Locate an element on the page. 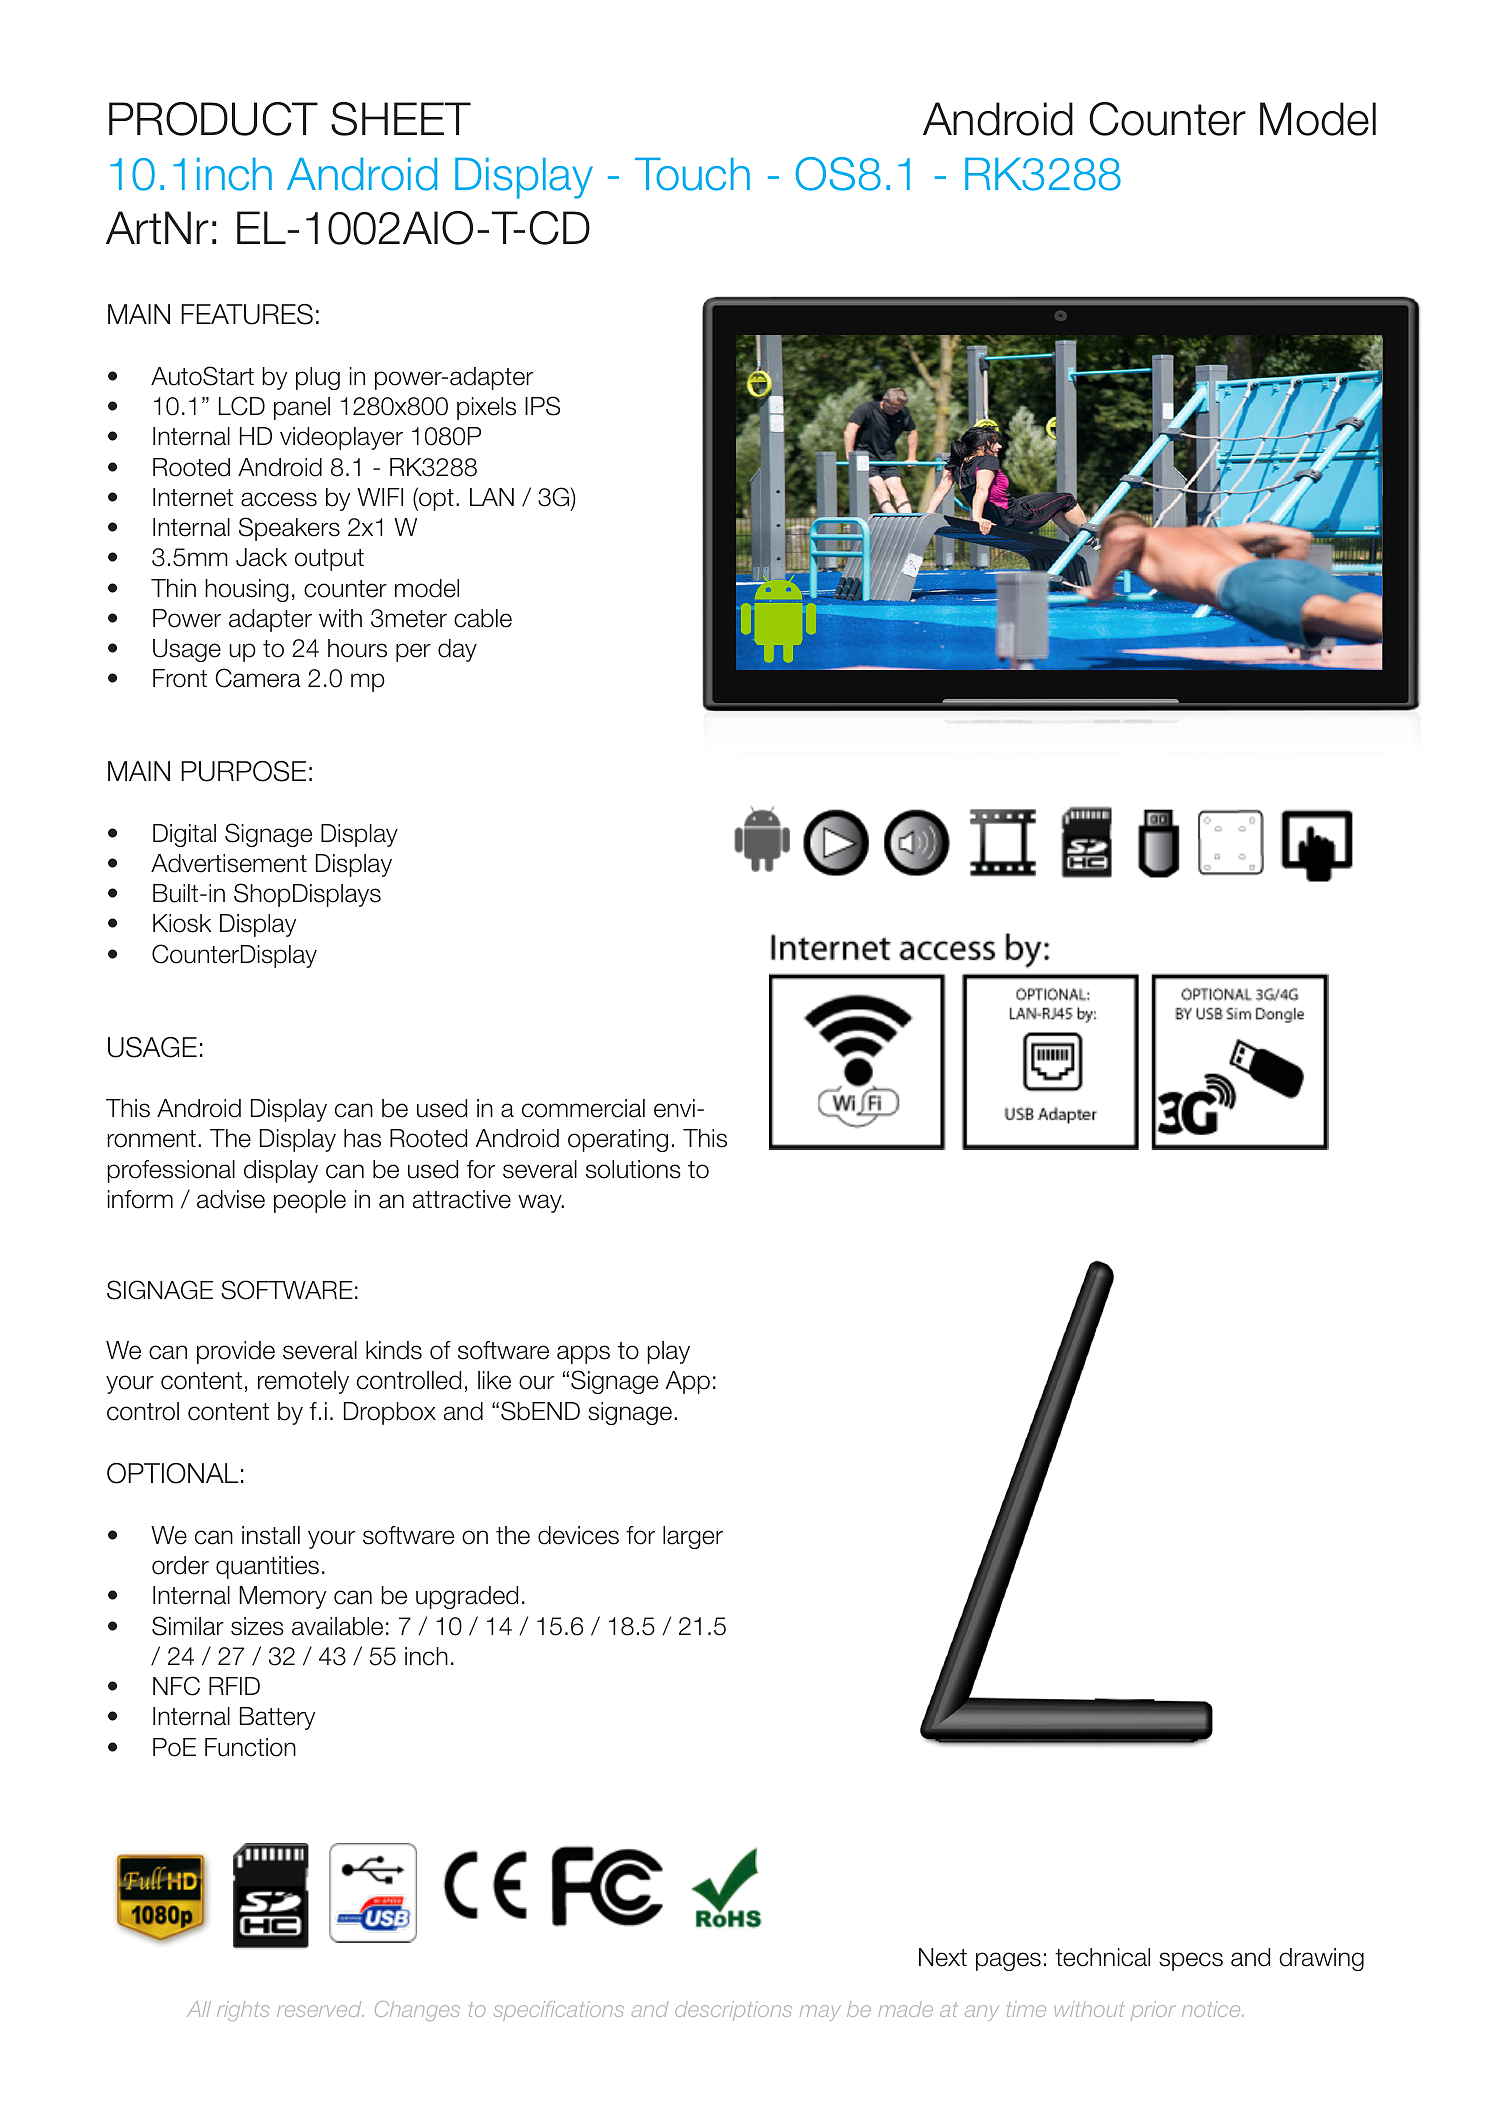 The height and width of the image is (2123, 1501). Touch is located at coordinates (692, 174).
